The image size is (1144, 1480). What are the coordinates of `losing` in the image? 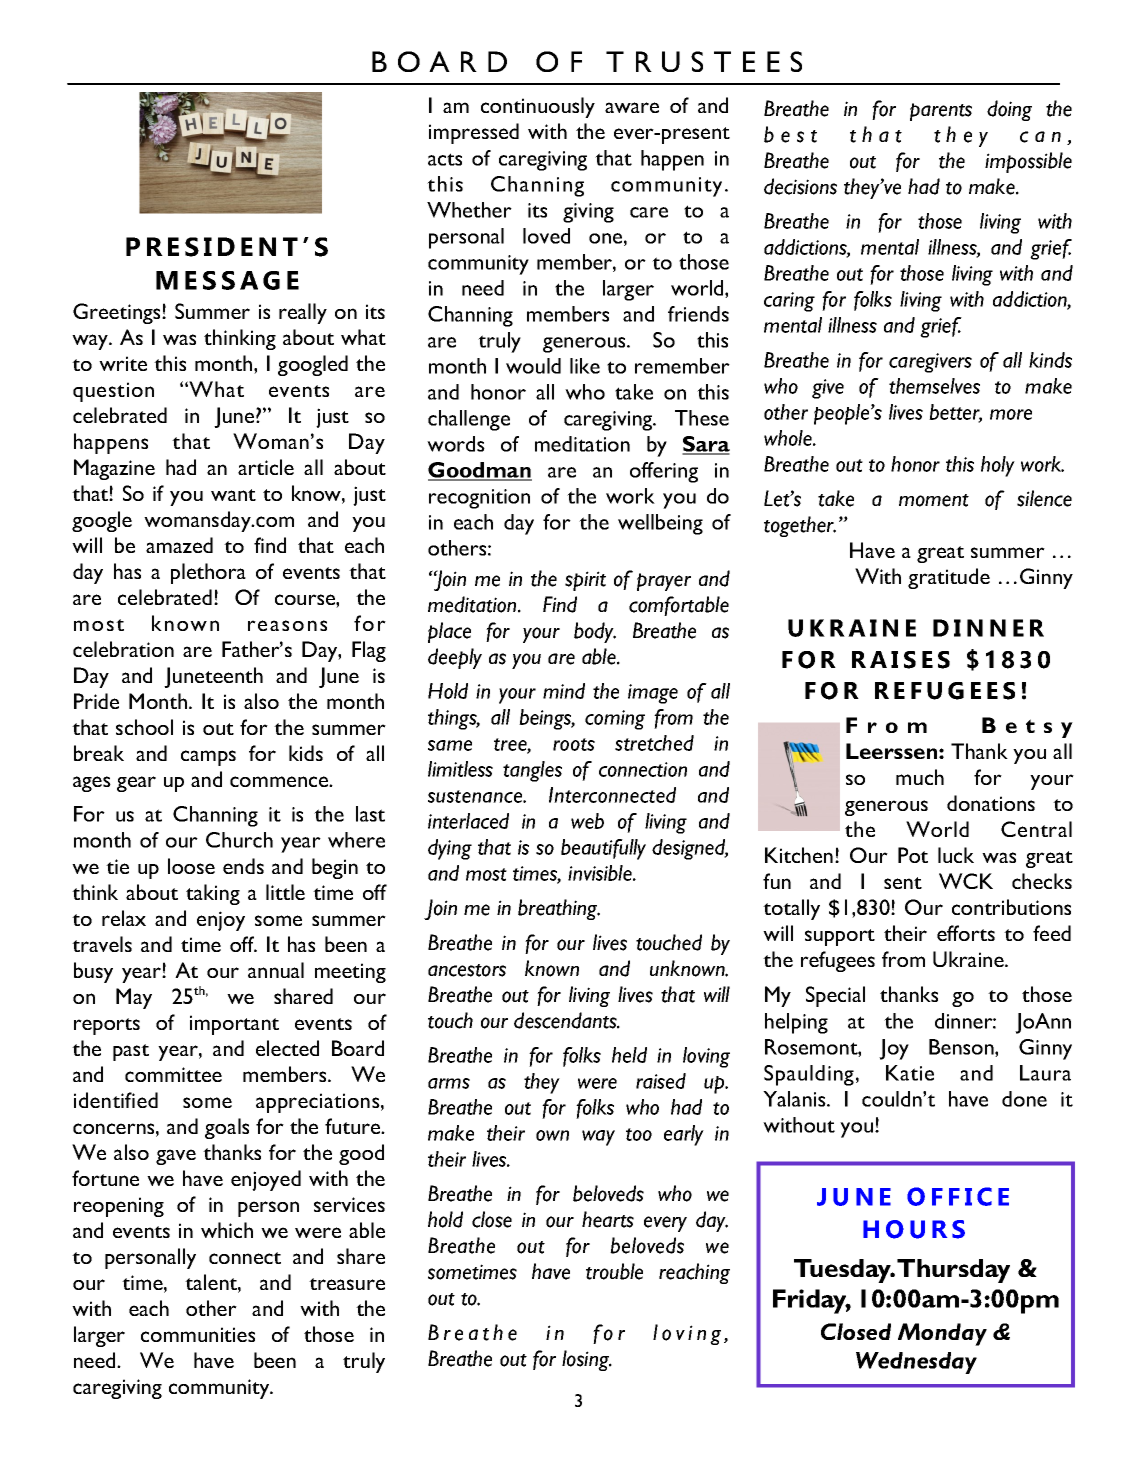 It's located at (587, 1360).
